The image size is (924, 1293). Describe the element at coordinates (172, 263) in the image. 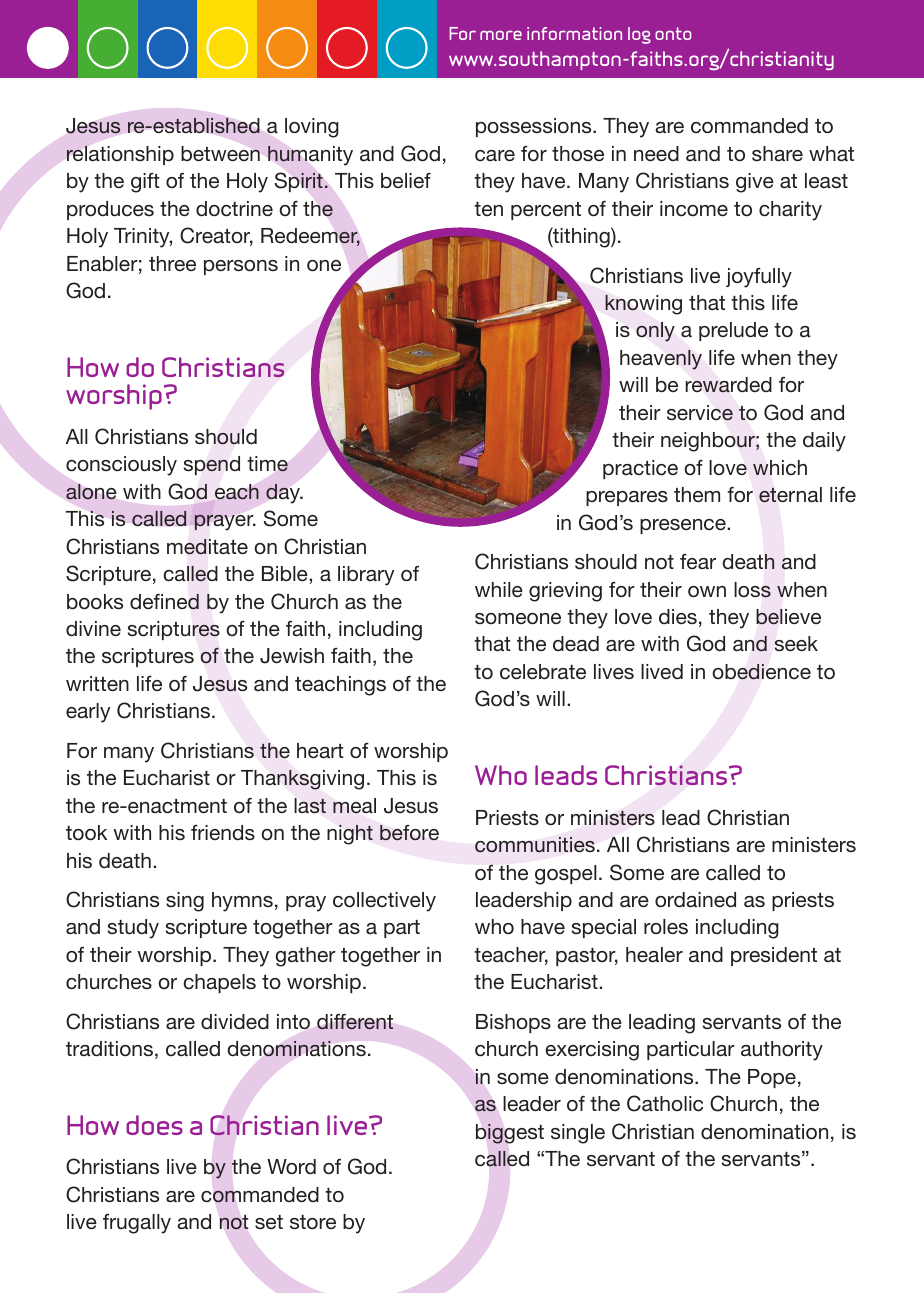

I see `three` at that location.
